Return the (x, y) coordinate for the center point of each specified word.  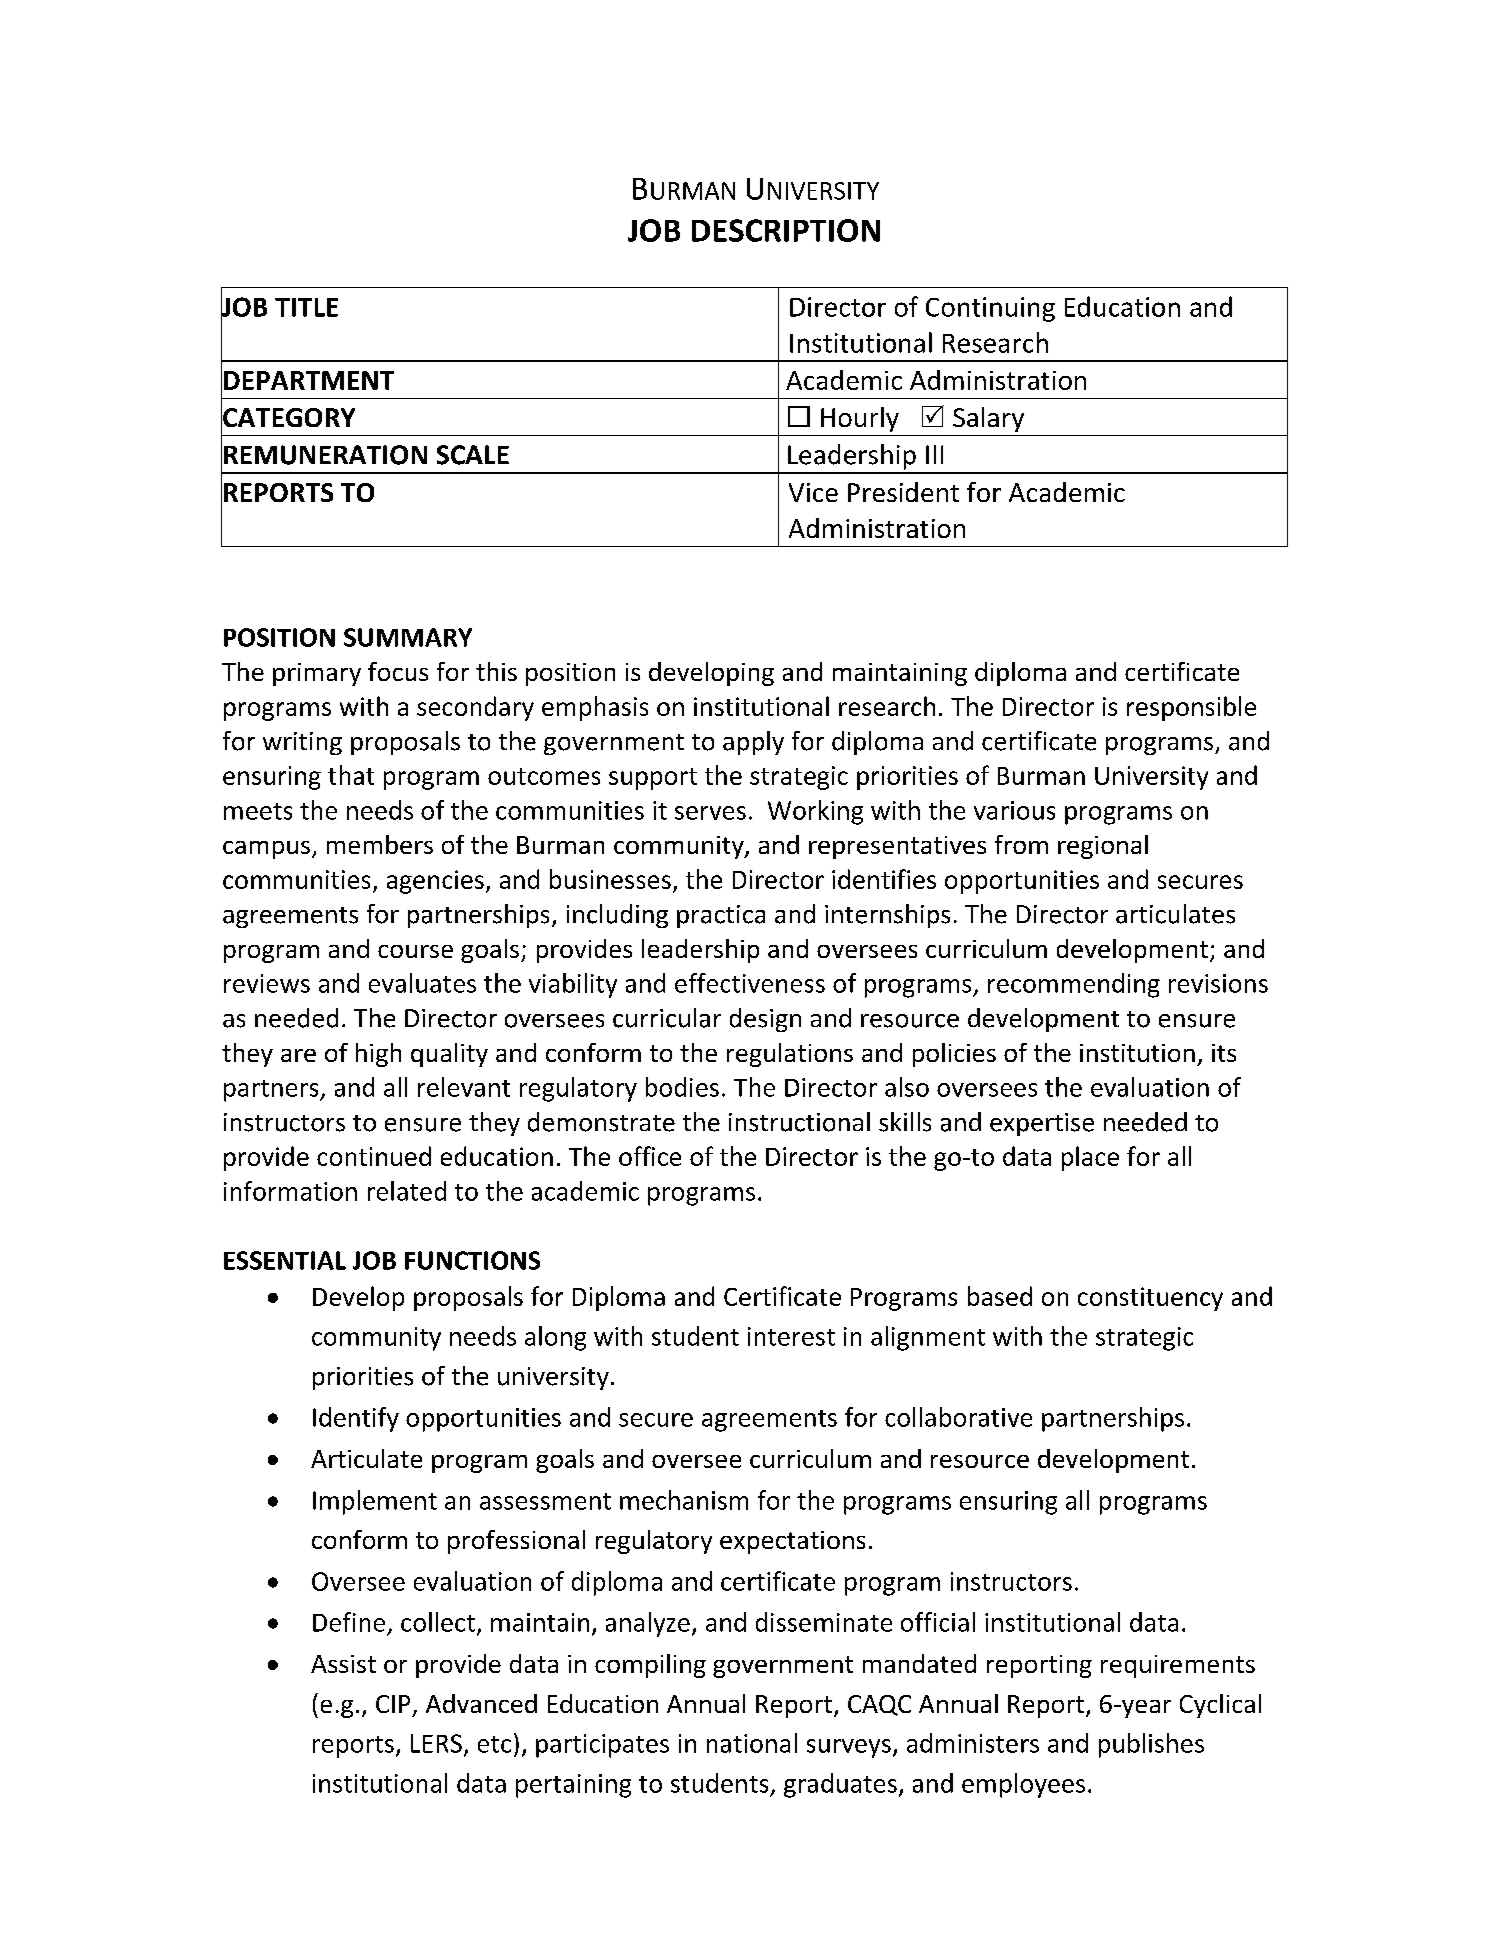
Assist (343, 1664)
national (752, 1743)
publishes (1151, 1745)
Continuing (990, 309)
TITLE (306, 307)
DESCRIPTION (786, 230)
